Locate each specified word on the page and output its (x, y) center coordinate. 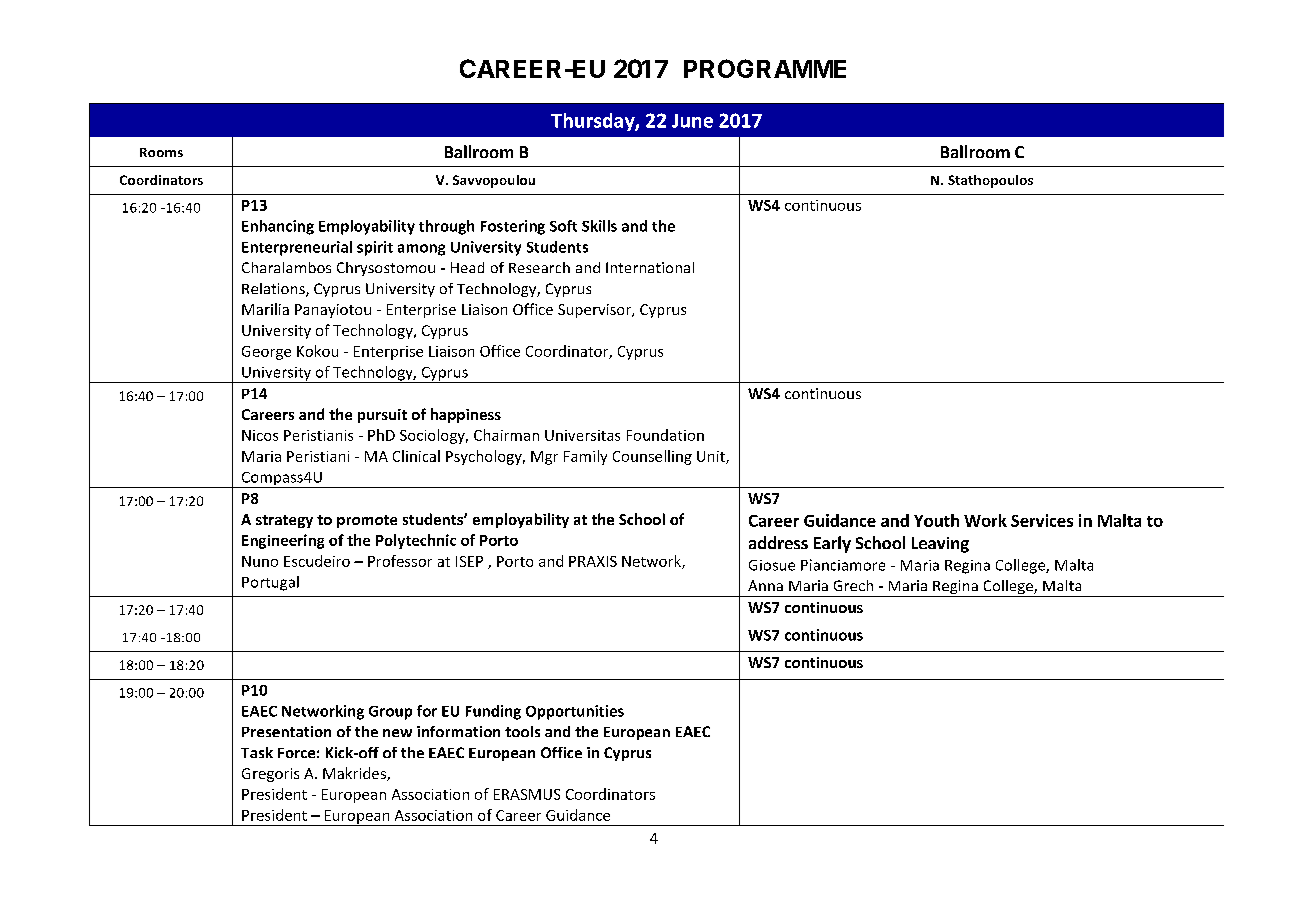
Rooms (161, 152)
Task (257, 752)
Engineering (283, 541)
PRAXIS (593, 561)
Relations (274, 290)
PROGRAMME (765, 68)
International (650, 267)
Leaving (940, 545)
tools (522, 731)
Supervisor (595, 311)
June (692, 121)
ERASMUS (527, 794)
